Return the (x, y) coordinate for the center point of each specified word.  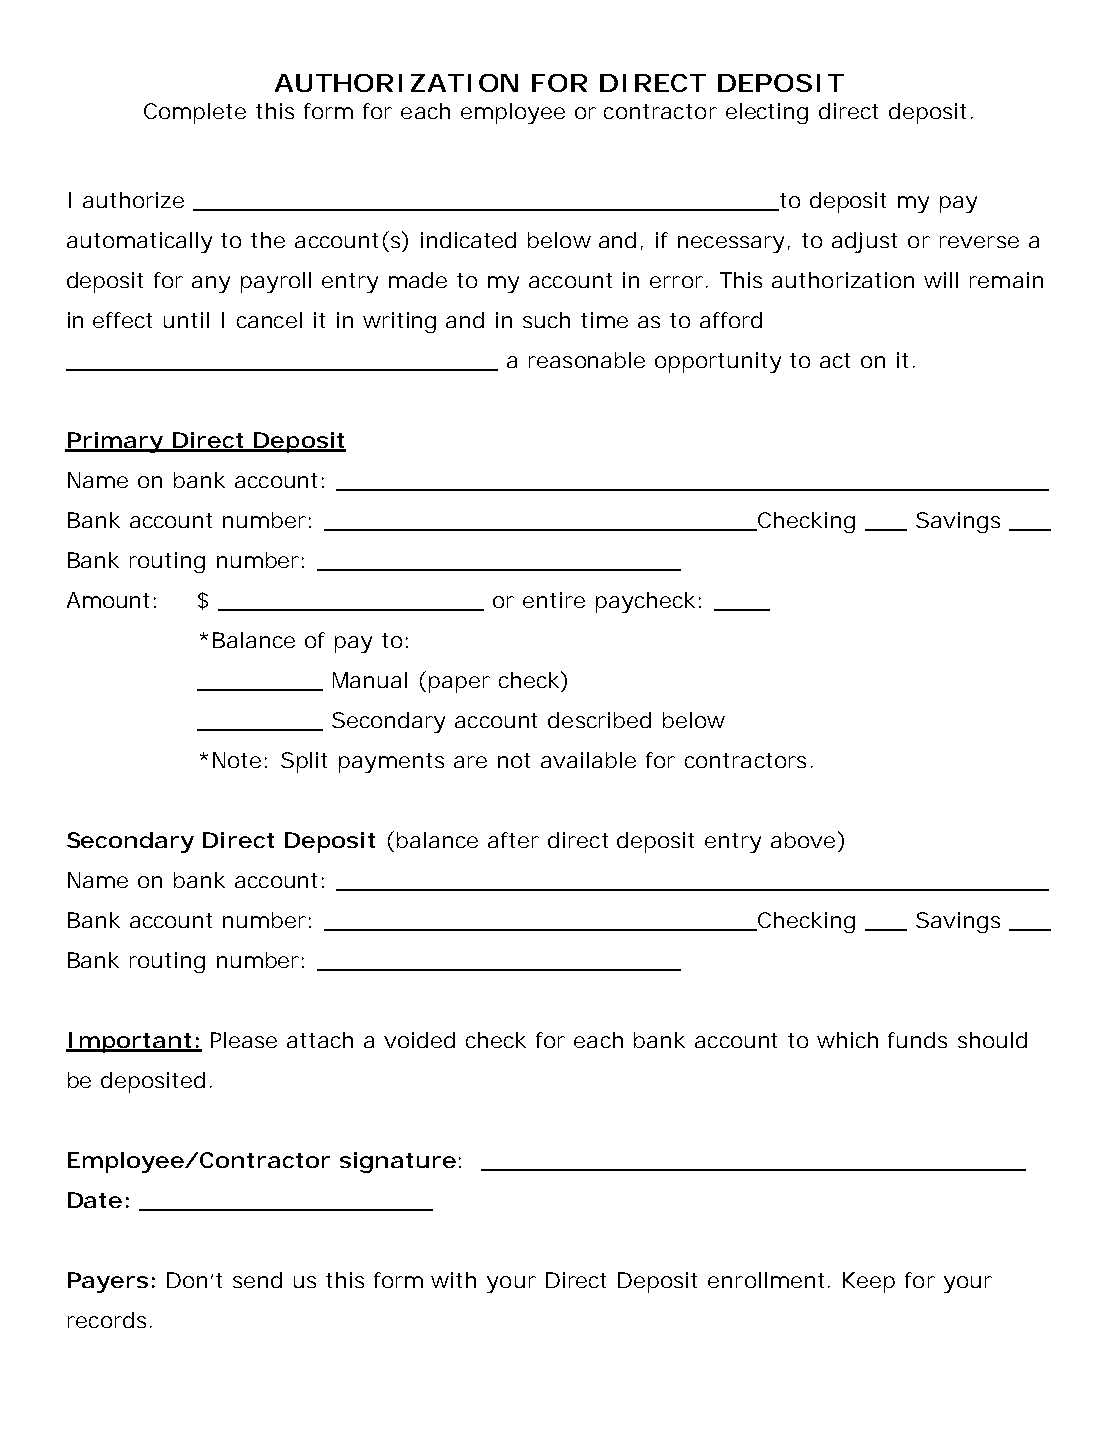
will (941, 280)
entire (554, 600)
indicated (468, 240)
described (599, 720)
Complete (195, 113)
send (257, 1280)
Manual (370, 680)
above (803, 840)
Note (237, 760)
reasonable (587, 360)
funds (917, 1040)
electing (767, 113)
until (186, 320)
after (513, 840)
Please (244, 1040)
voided (419, 1040)
